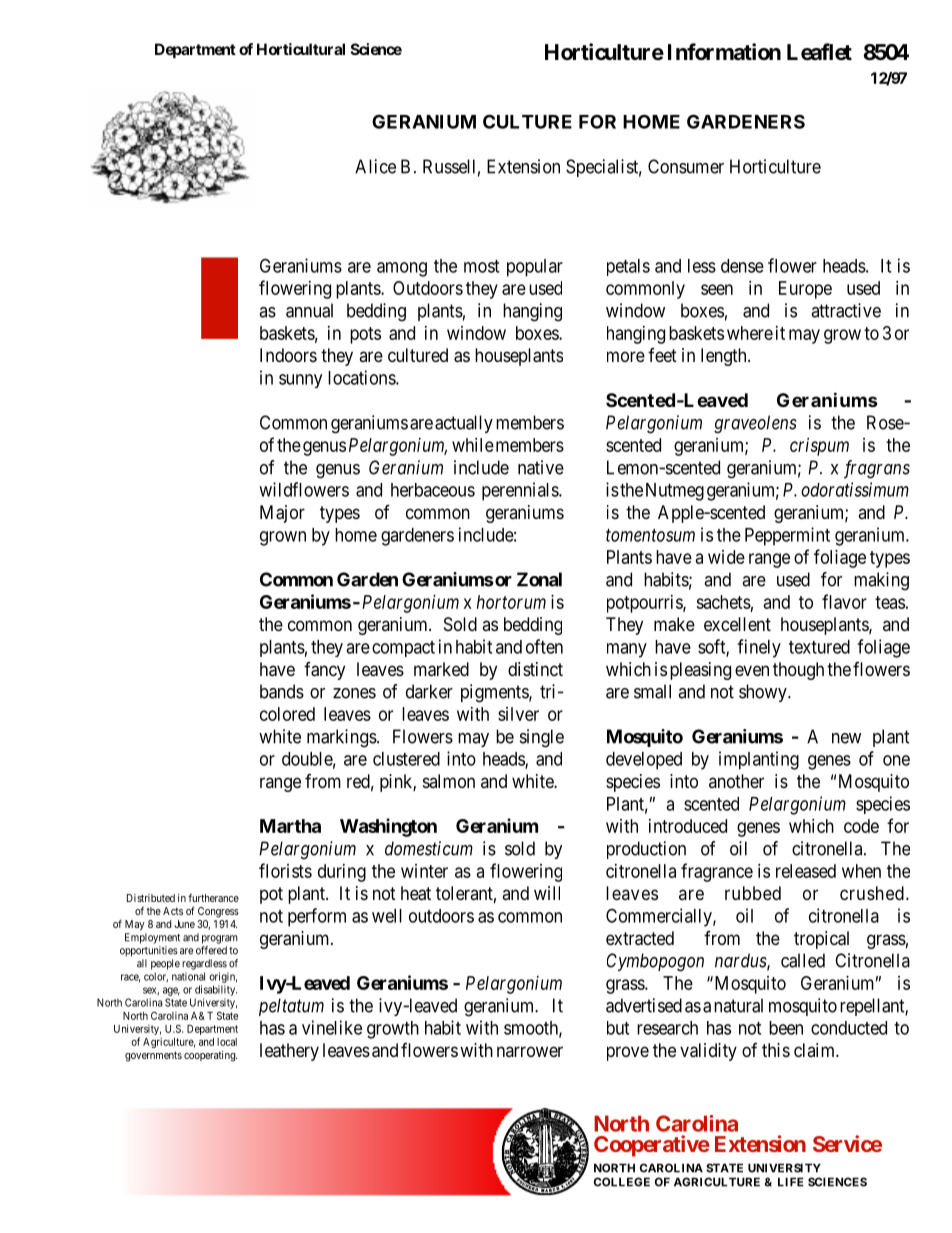 This image has width=952, height=1233. What do you see at coordinates (301, 49) in the image?
I see `Horticultural` at bounding box center [301, 49].
